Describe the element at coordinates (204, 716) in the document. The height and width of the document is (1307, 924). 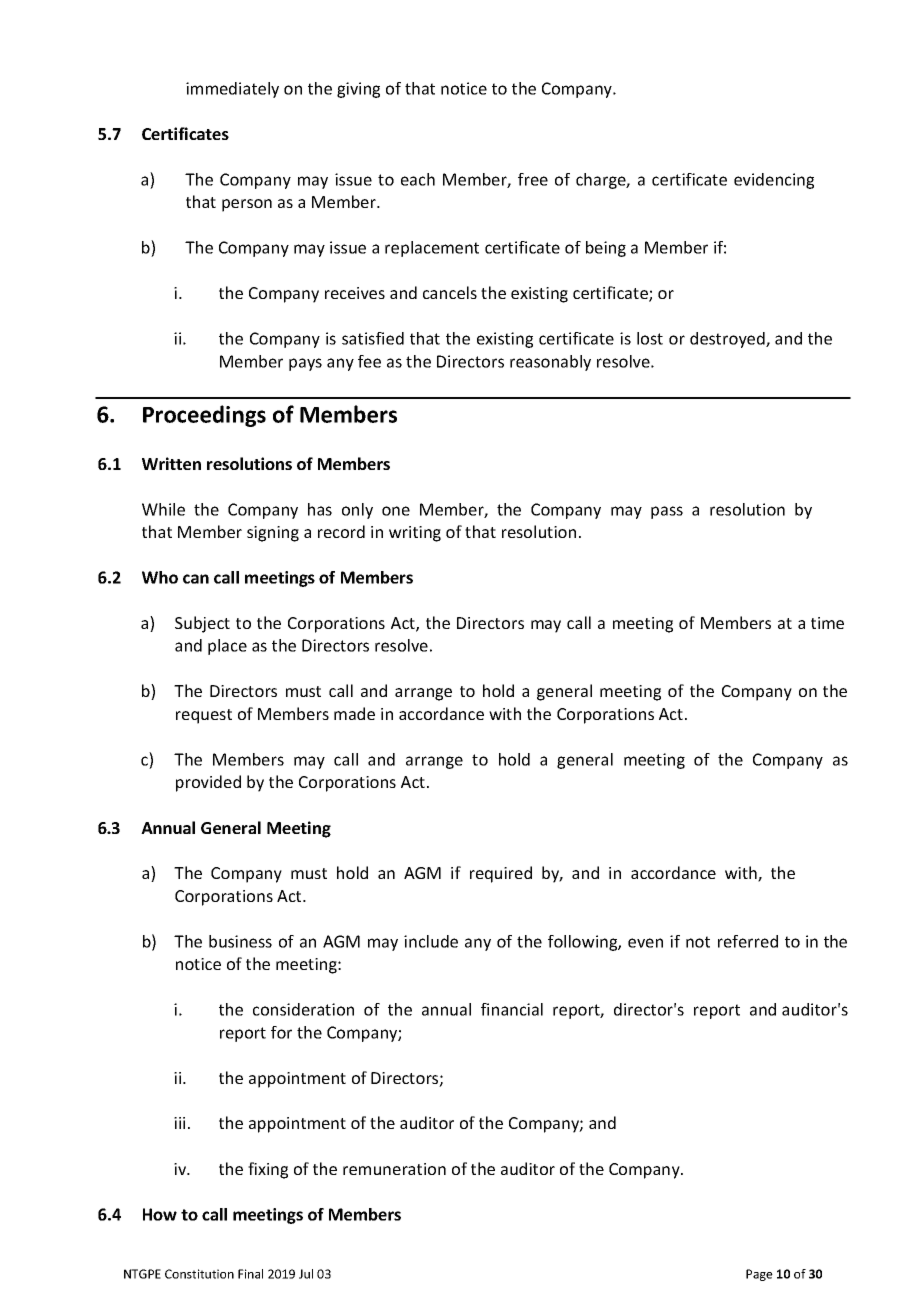
I see `request` at that location.
